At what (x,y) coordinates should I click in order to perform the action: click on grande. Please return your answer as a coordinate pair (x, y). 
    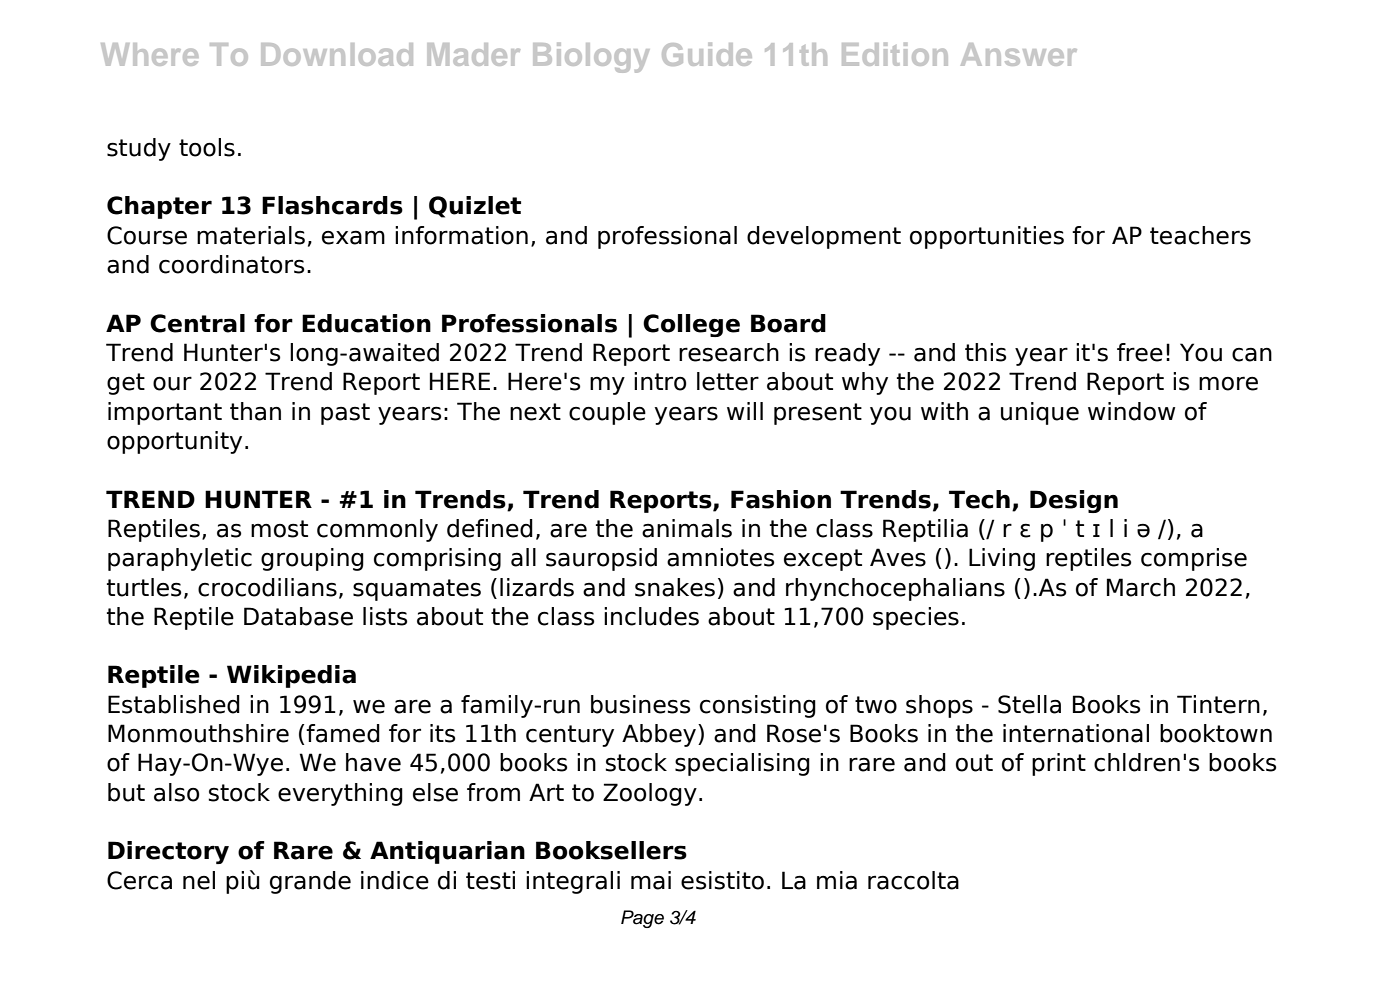
    Looking at the image, I should click on (310, 882).
